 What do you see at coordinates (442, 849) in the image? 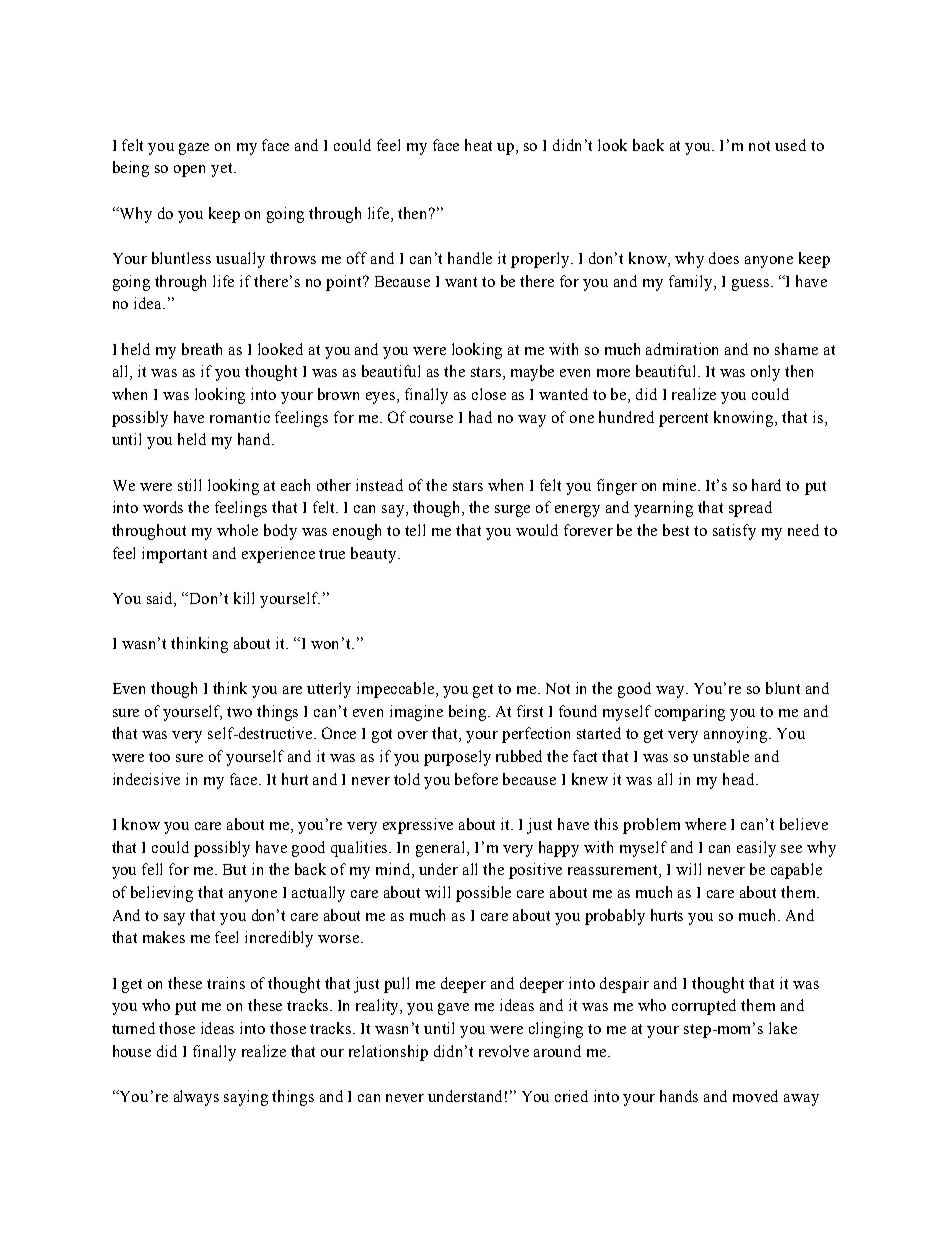
I see `general` at bounding box center [442, 849].
